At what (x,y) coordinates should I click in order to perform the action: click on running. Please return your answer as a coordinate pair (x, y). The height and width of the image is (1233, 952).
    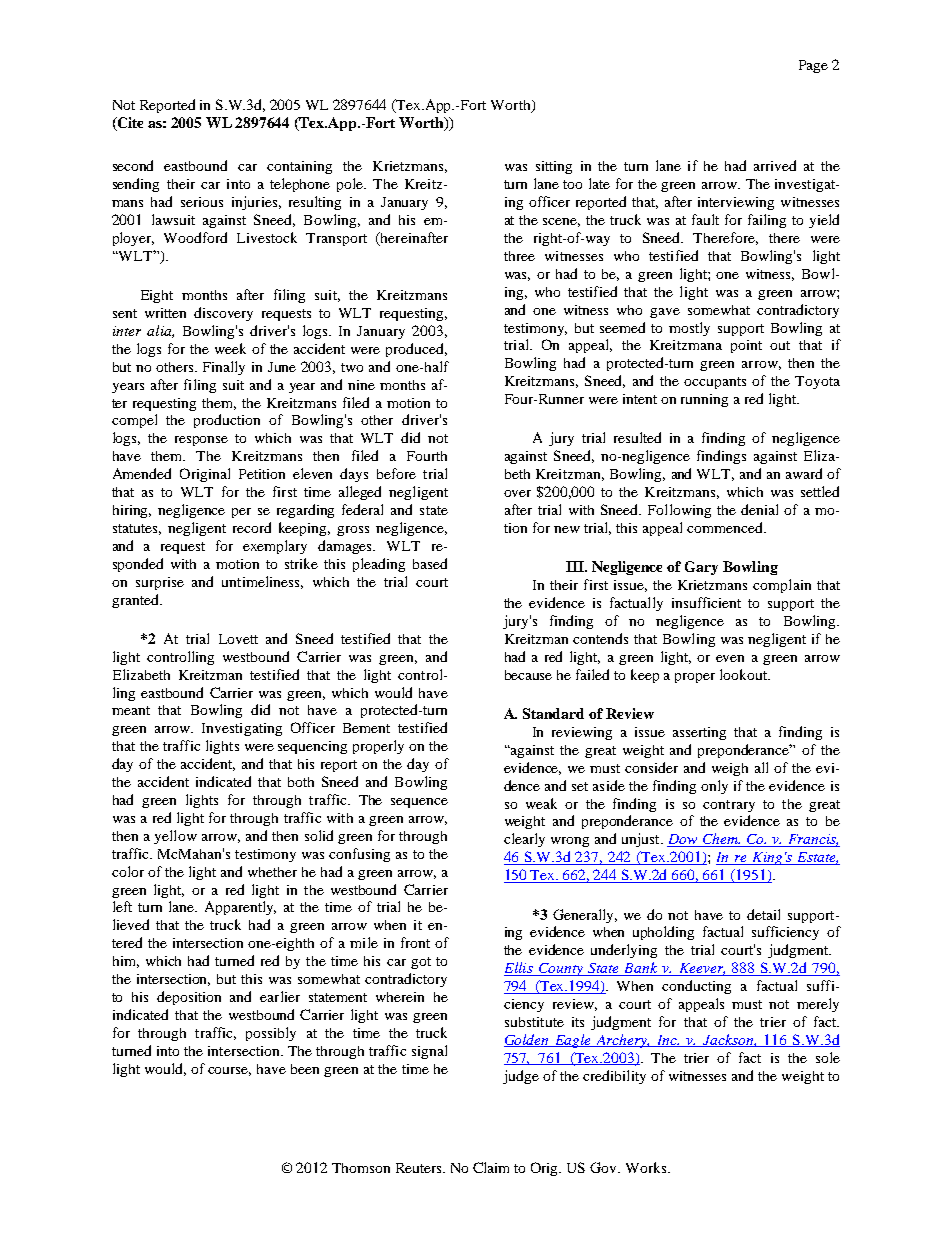
    Looking at the image, I should click on (704, 400).
